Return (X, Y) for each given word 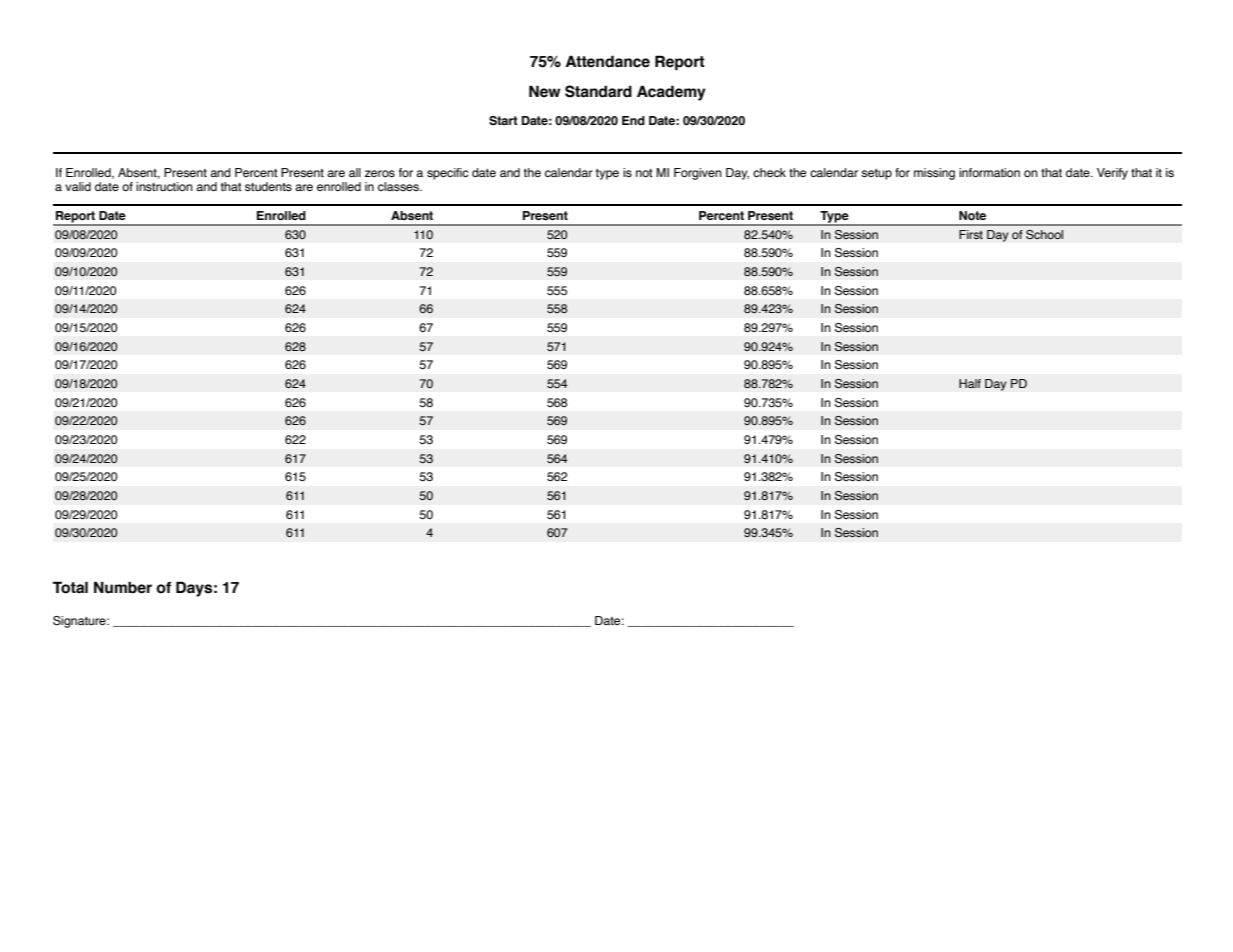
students (268, 186)
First (971, 234)
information (989, 172)
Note (972, 215)
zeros (380, 173)
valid (78, 186)
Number (123, 587)
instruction (164, 186)
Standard (598, 91)
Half (970, 383)
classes (399, 186)
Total (70, 587)
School (1044, 234)
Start (503, 120)
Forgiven (698, 174)
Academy (671, 93)
